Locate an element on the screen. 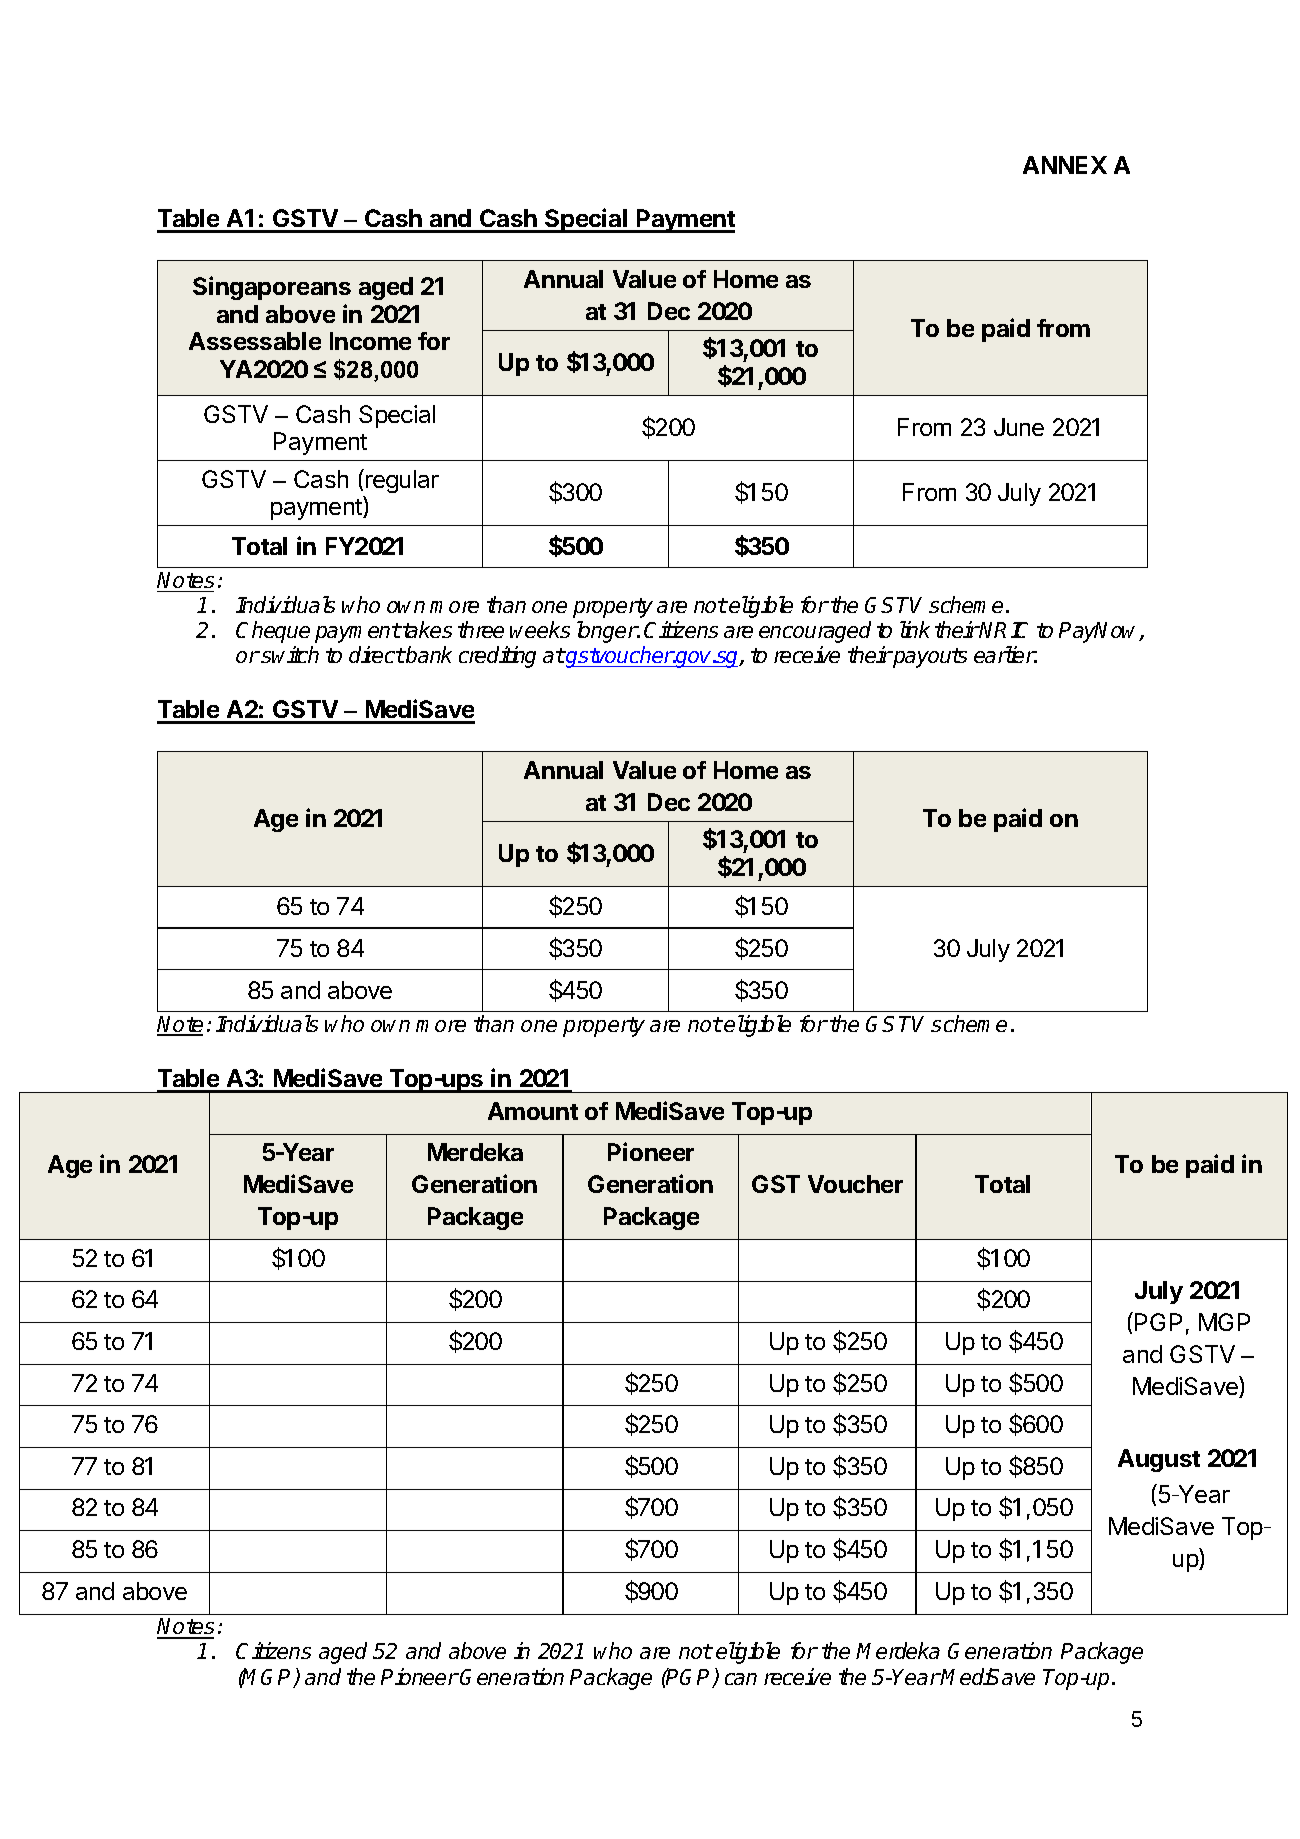 This screenshot has width=1300, height=1839. payouts is located at coordinates (929, 658).
